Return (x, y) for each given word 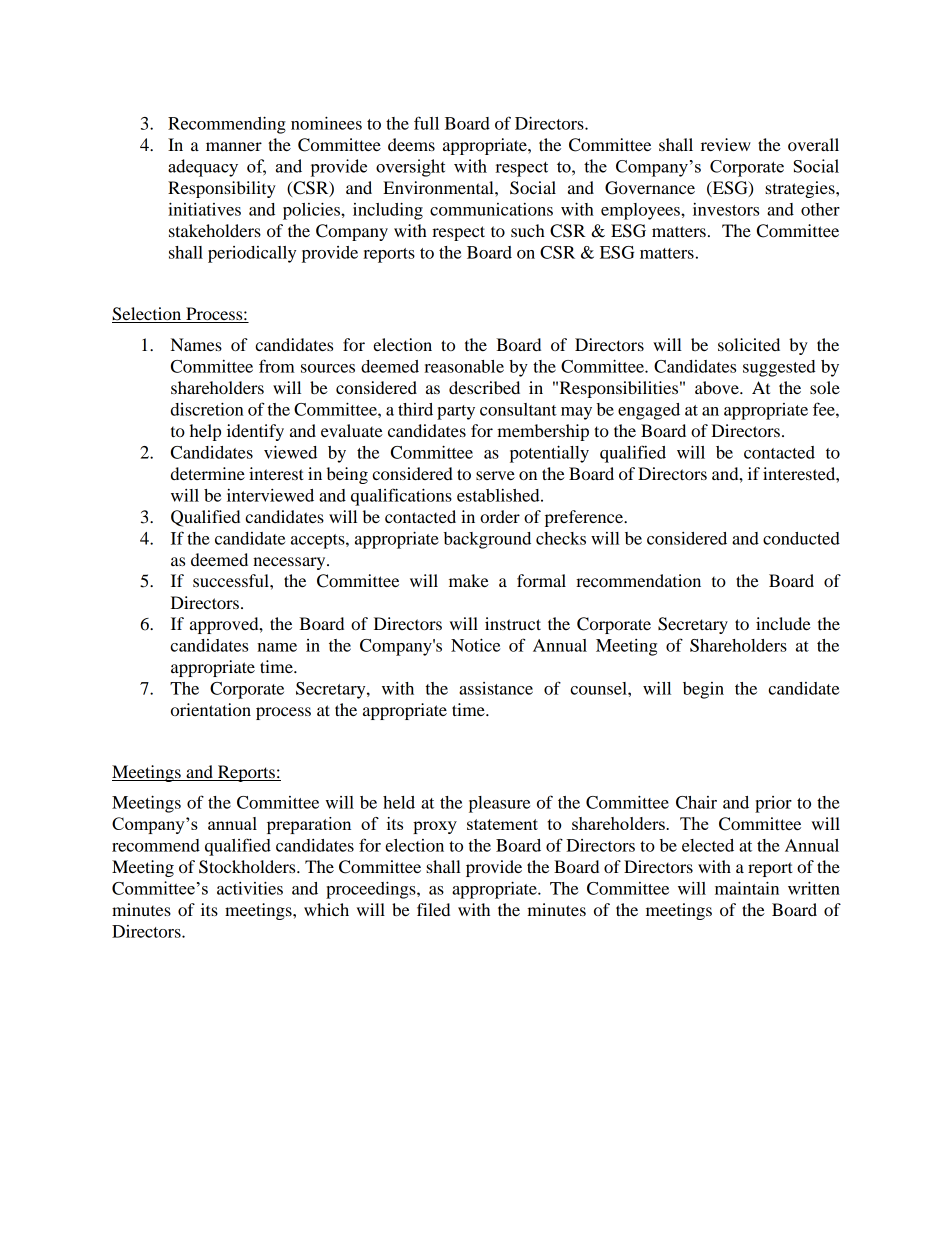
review (726, 144)
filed (433, 909)
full (426, 123)
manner (234, 146)
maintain (747, 888)
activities (250, 888)
